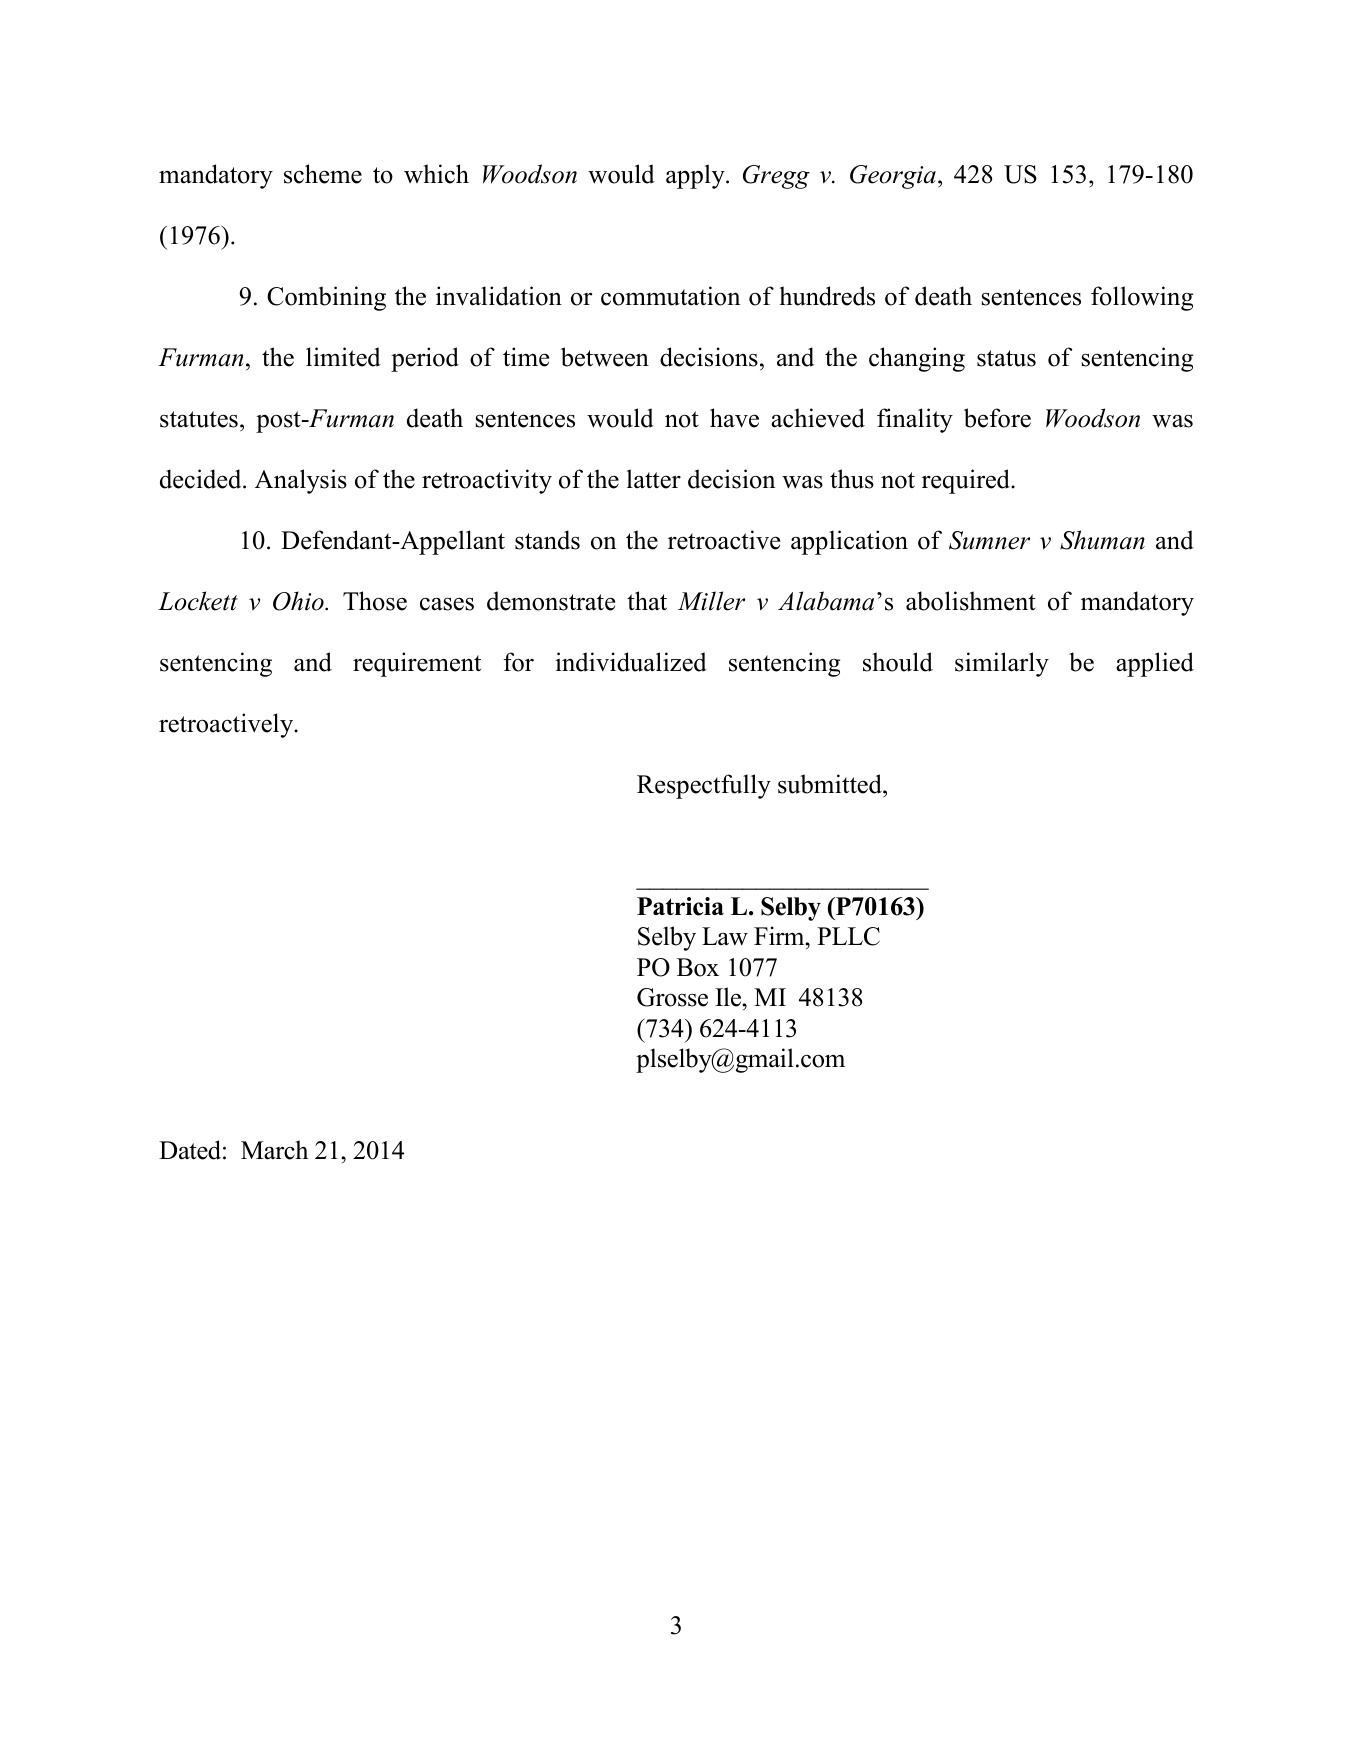 This screenshot has width=1353, height=1751. Describe the element at coordinates (274, 1150) in the screenshot. I see `March` at that location.
